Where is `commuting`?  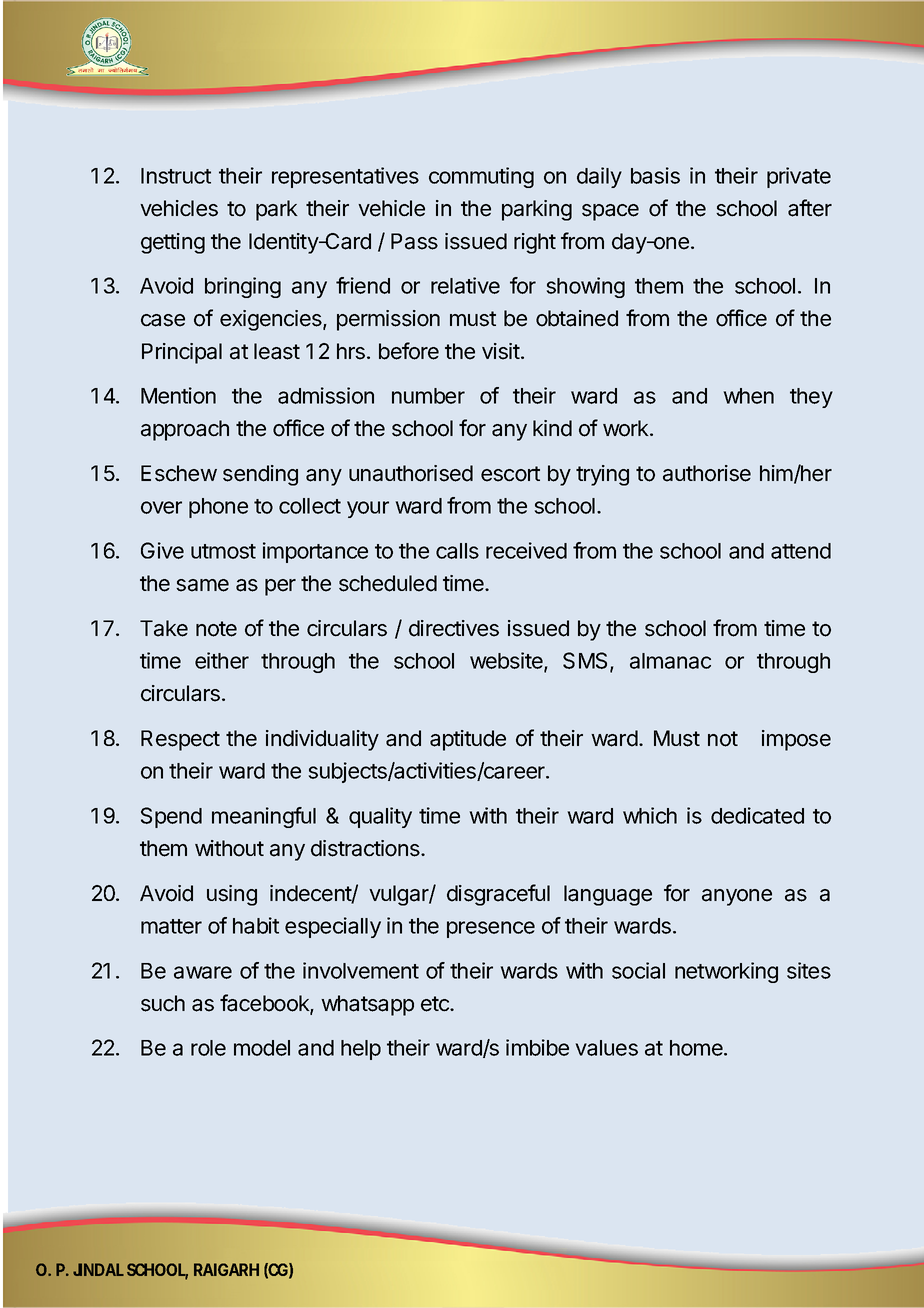 commuting is located at coordinates (481, 177).
